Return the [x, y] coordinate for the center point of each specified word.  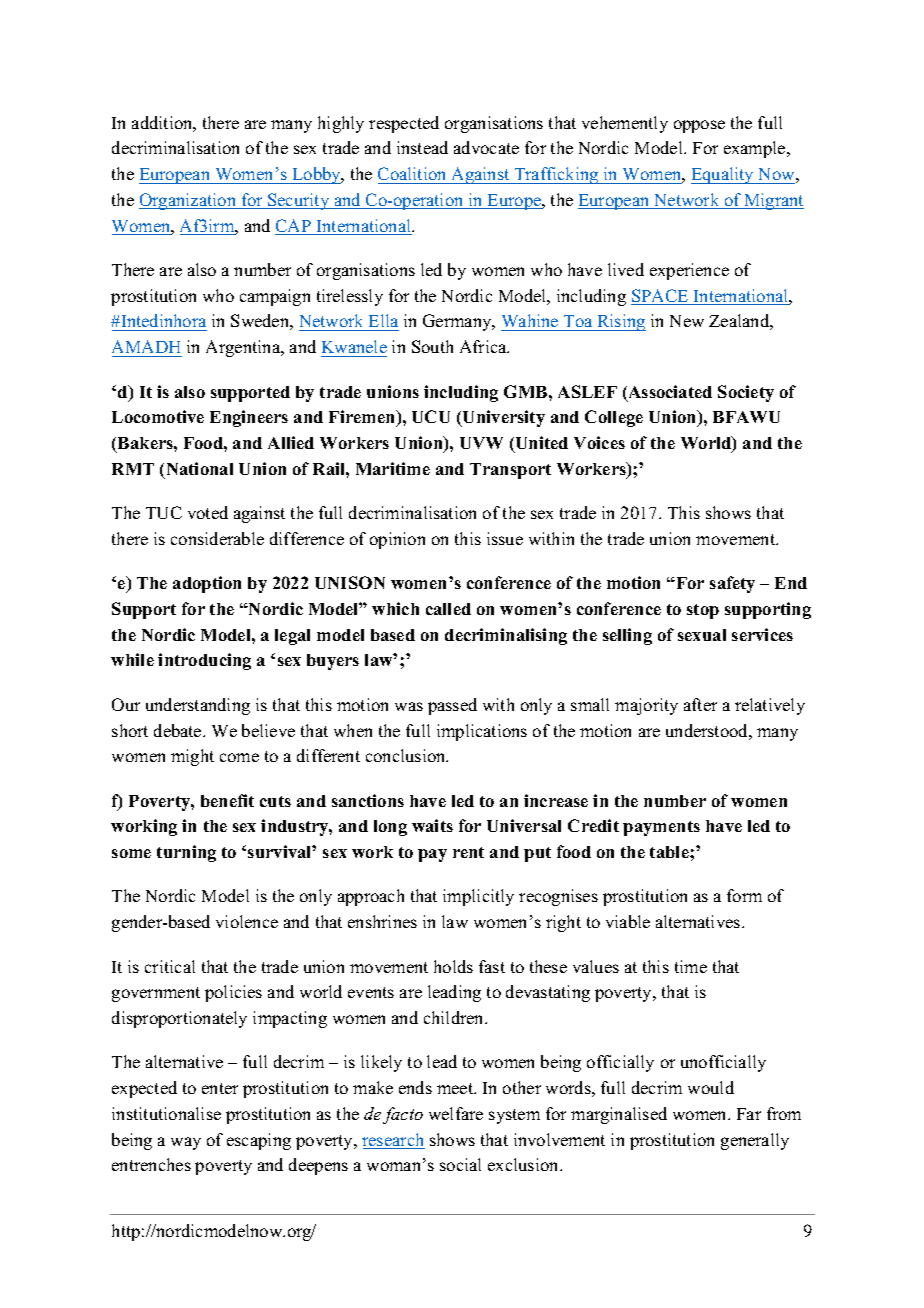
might [192, 757]
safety [732, 584]
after [700, 704]
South [432, 346]
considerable [217, 538]
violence [247, 921]
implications [482, 732]
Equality [724, 175]
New [687, 321]
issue [505, 538]
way [186, 1143]
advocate [486, 147]
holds [453, 966]
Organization [189, 201]
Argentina [244, 348]
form [744, 895]
